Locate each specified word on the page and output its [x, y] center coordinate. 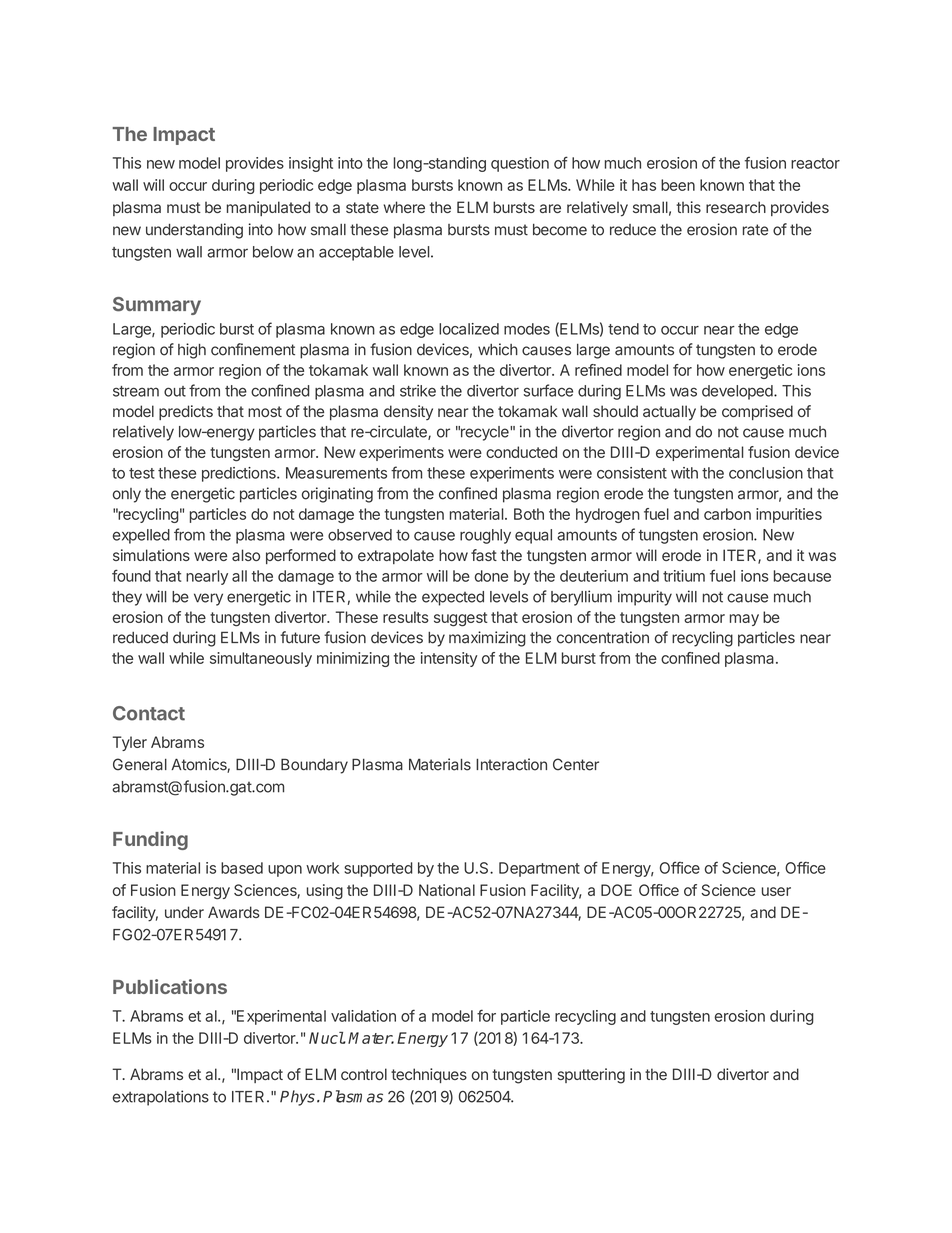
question [520, 164]
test [142, 473]
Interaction [511, 764]
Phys [297, 1098]
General [140, 764]
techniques [429, 1075]
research [736, 207]
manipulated [268, 208]
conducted [521, 452]
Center [576, 764]
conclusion [766, 473]
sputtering [591, 1076]
